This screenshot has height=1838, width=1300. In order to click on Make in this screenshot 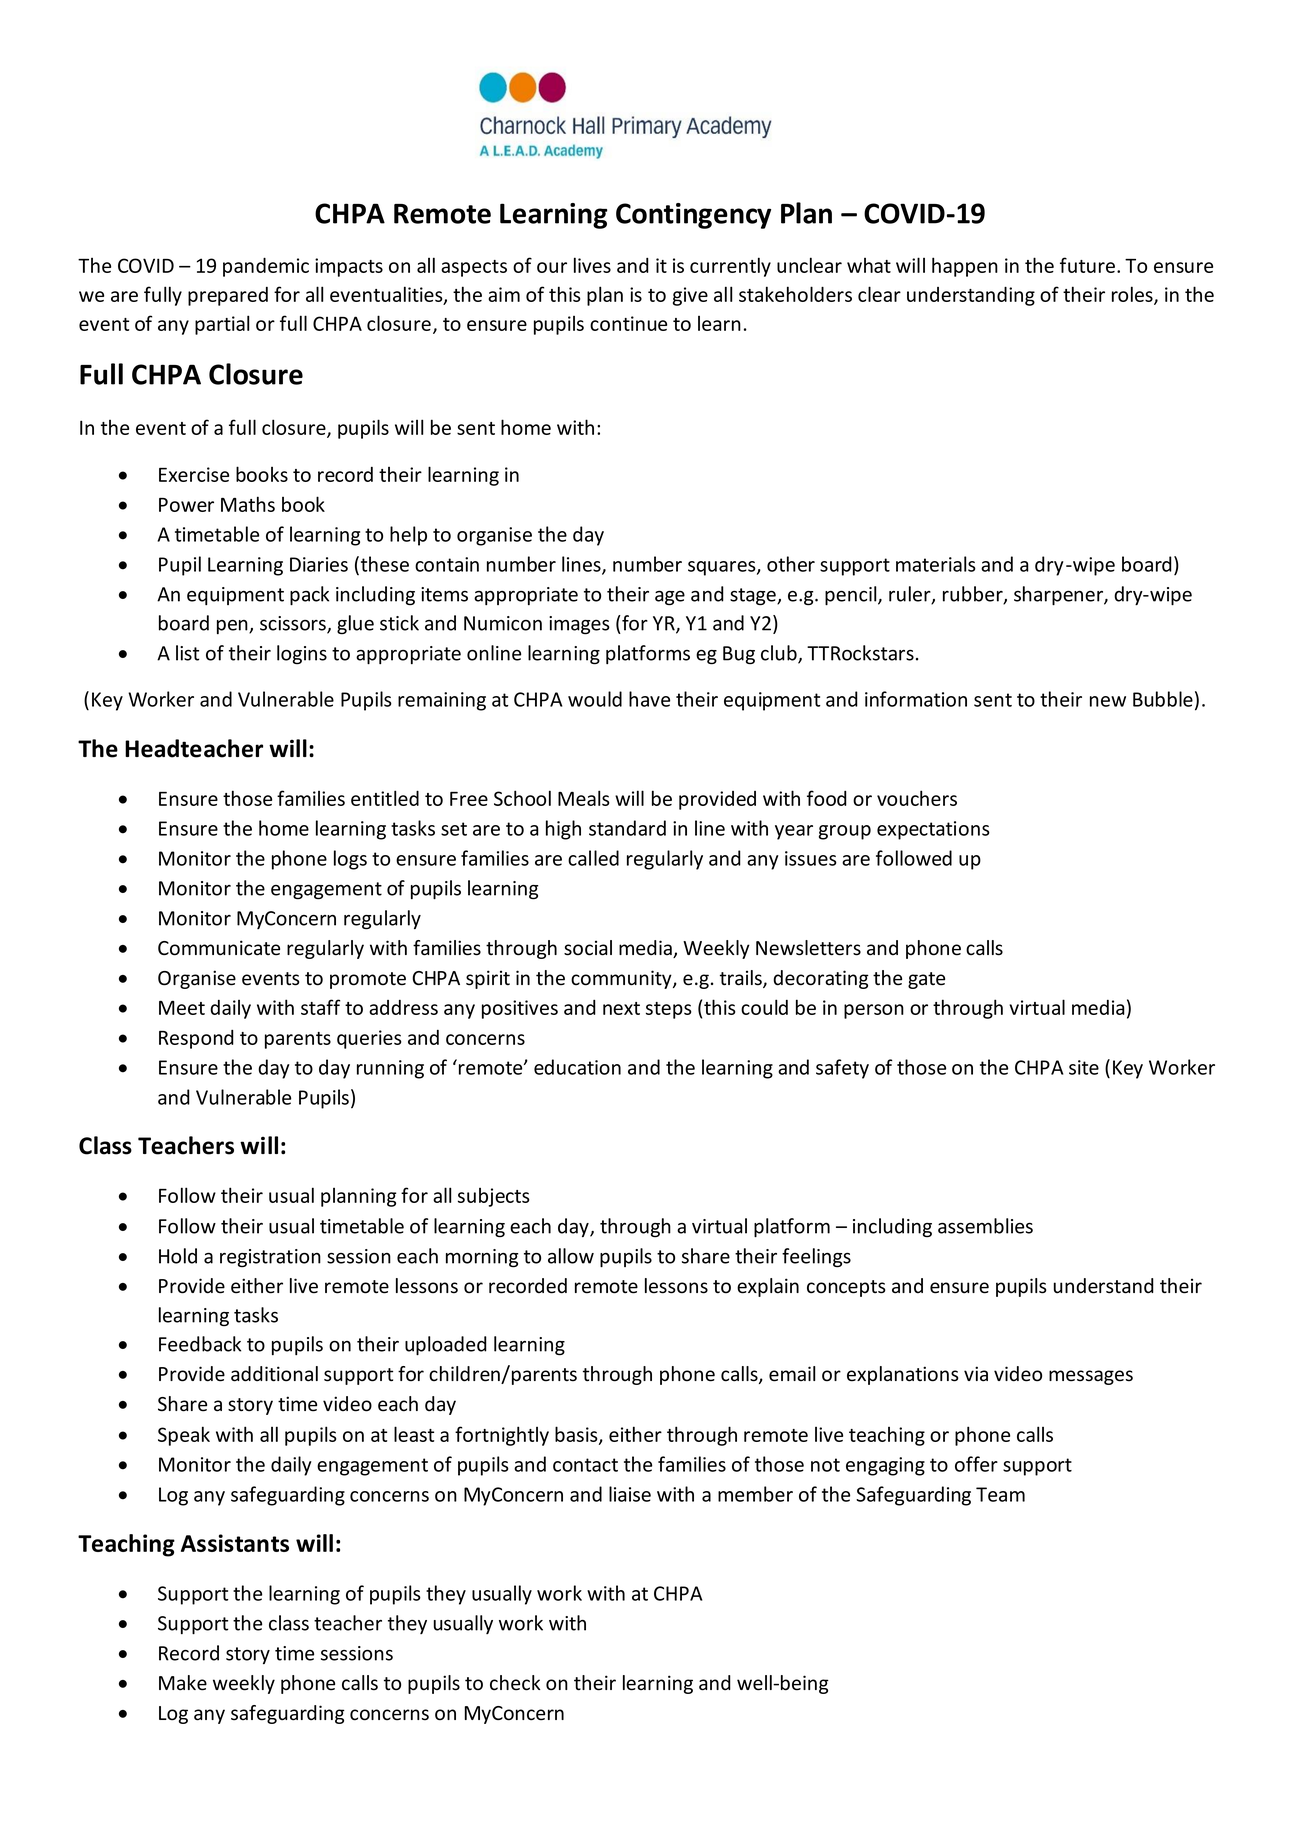, I will do `click(183, 1683)`.
